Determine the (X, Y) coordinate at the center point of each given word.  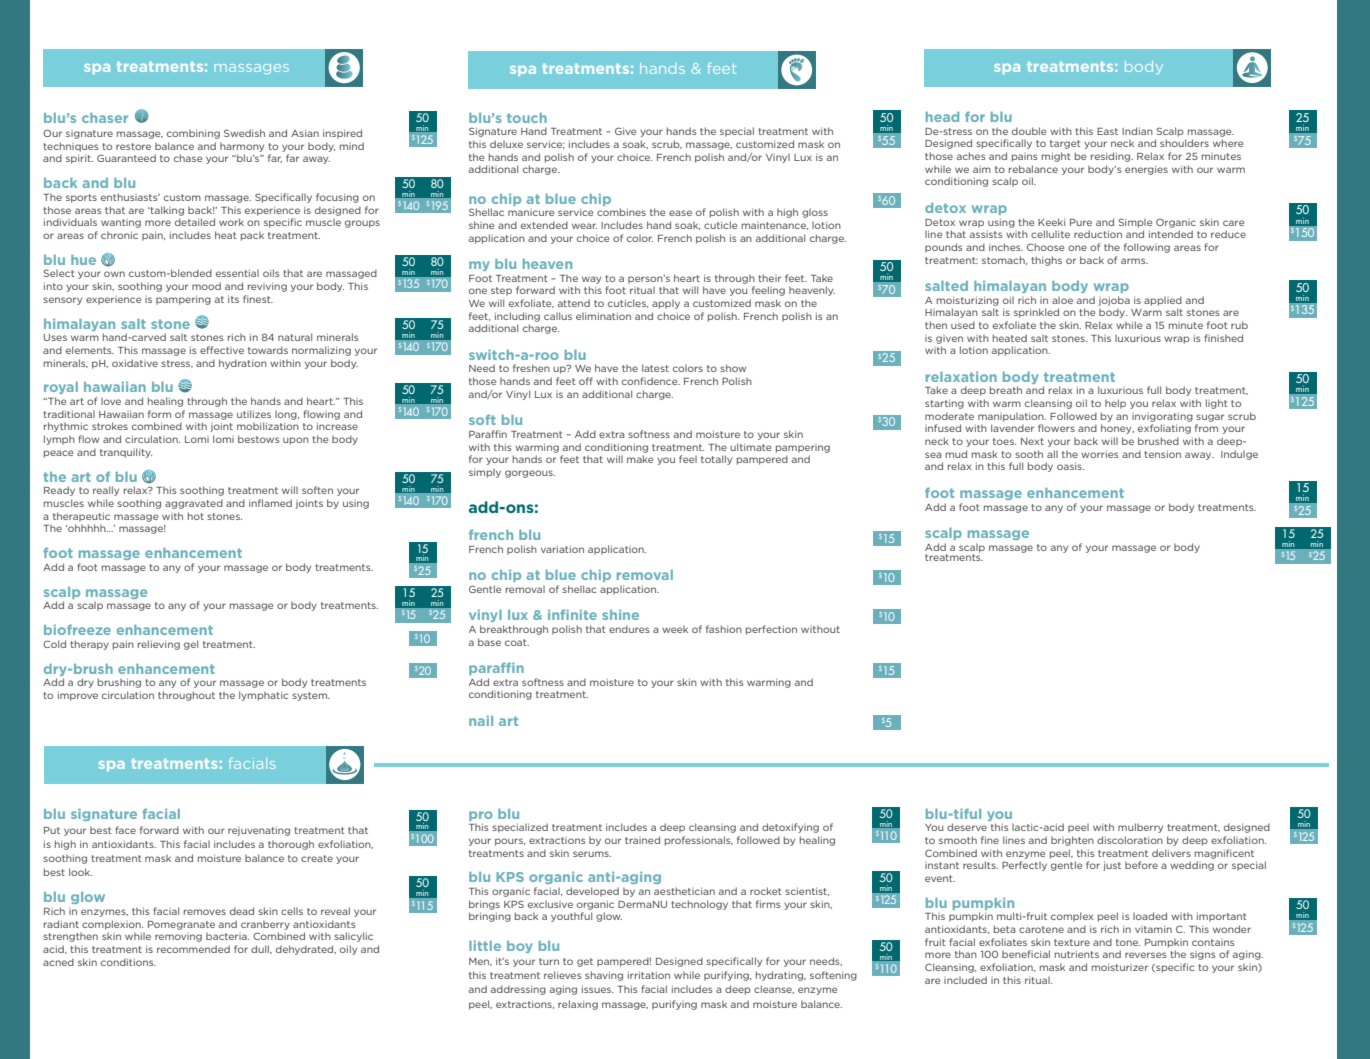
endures (629, 629)
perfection (771, 630)
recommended (193, 949)
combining (193, 134)
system (310, 696)
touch (527, 118)
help (1115, 404)
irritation (649, 975)
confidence (651, 381)
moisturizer (1120, 967)
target (1065, 144)
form (159, 414)
